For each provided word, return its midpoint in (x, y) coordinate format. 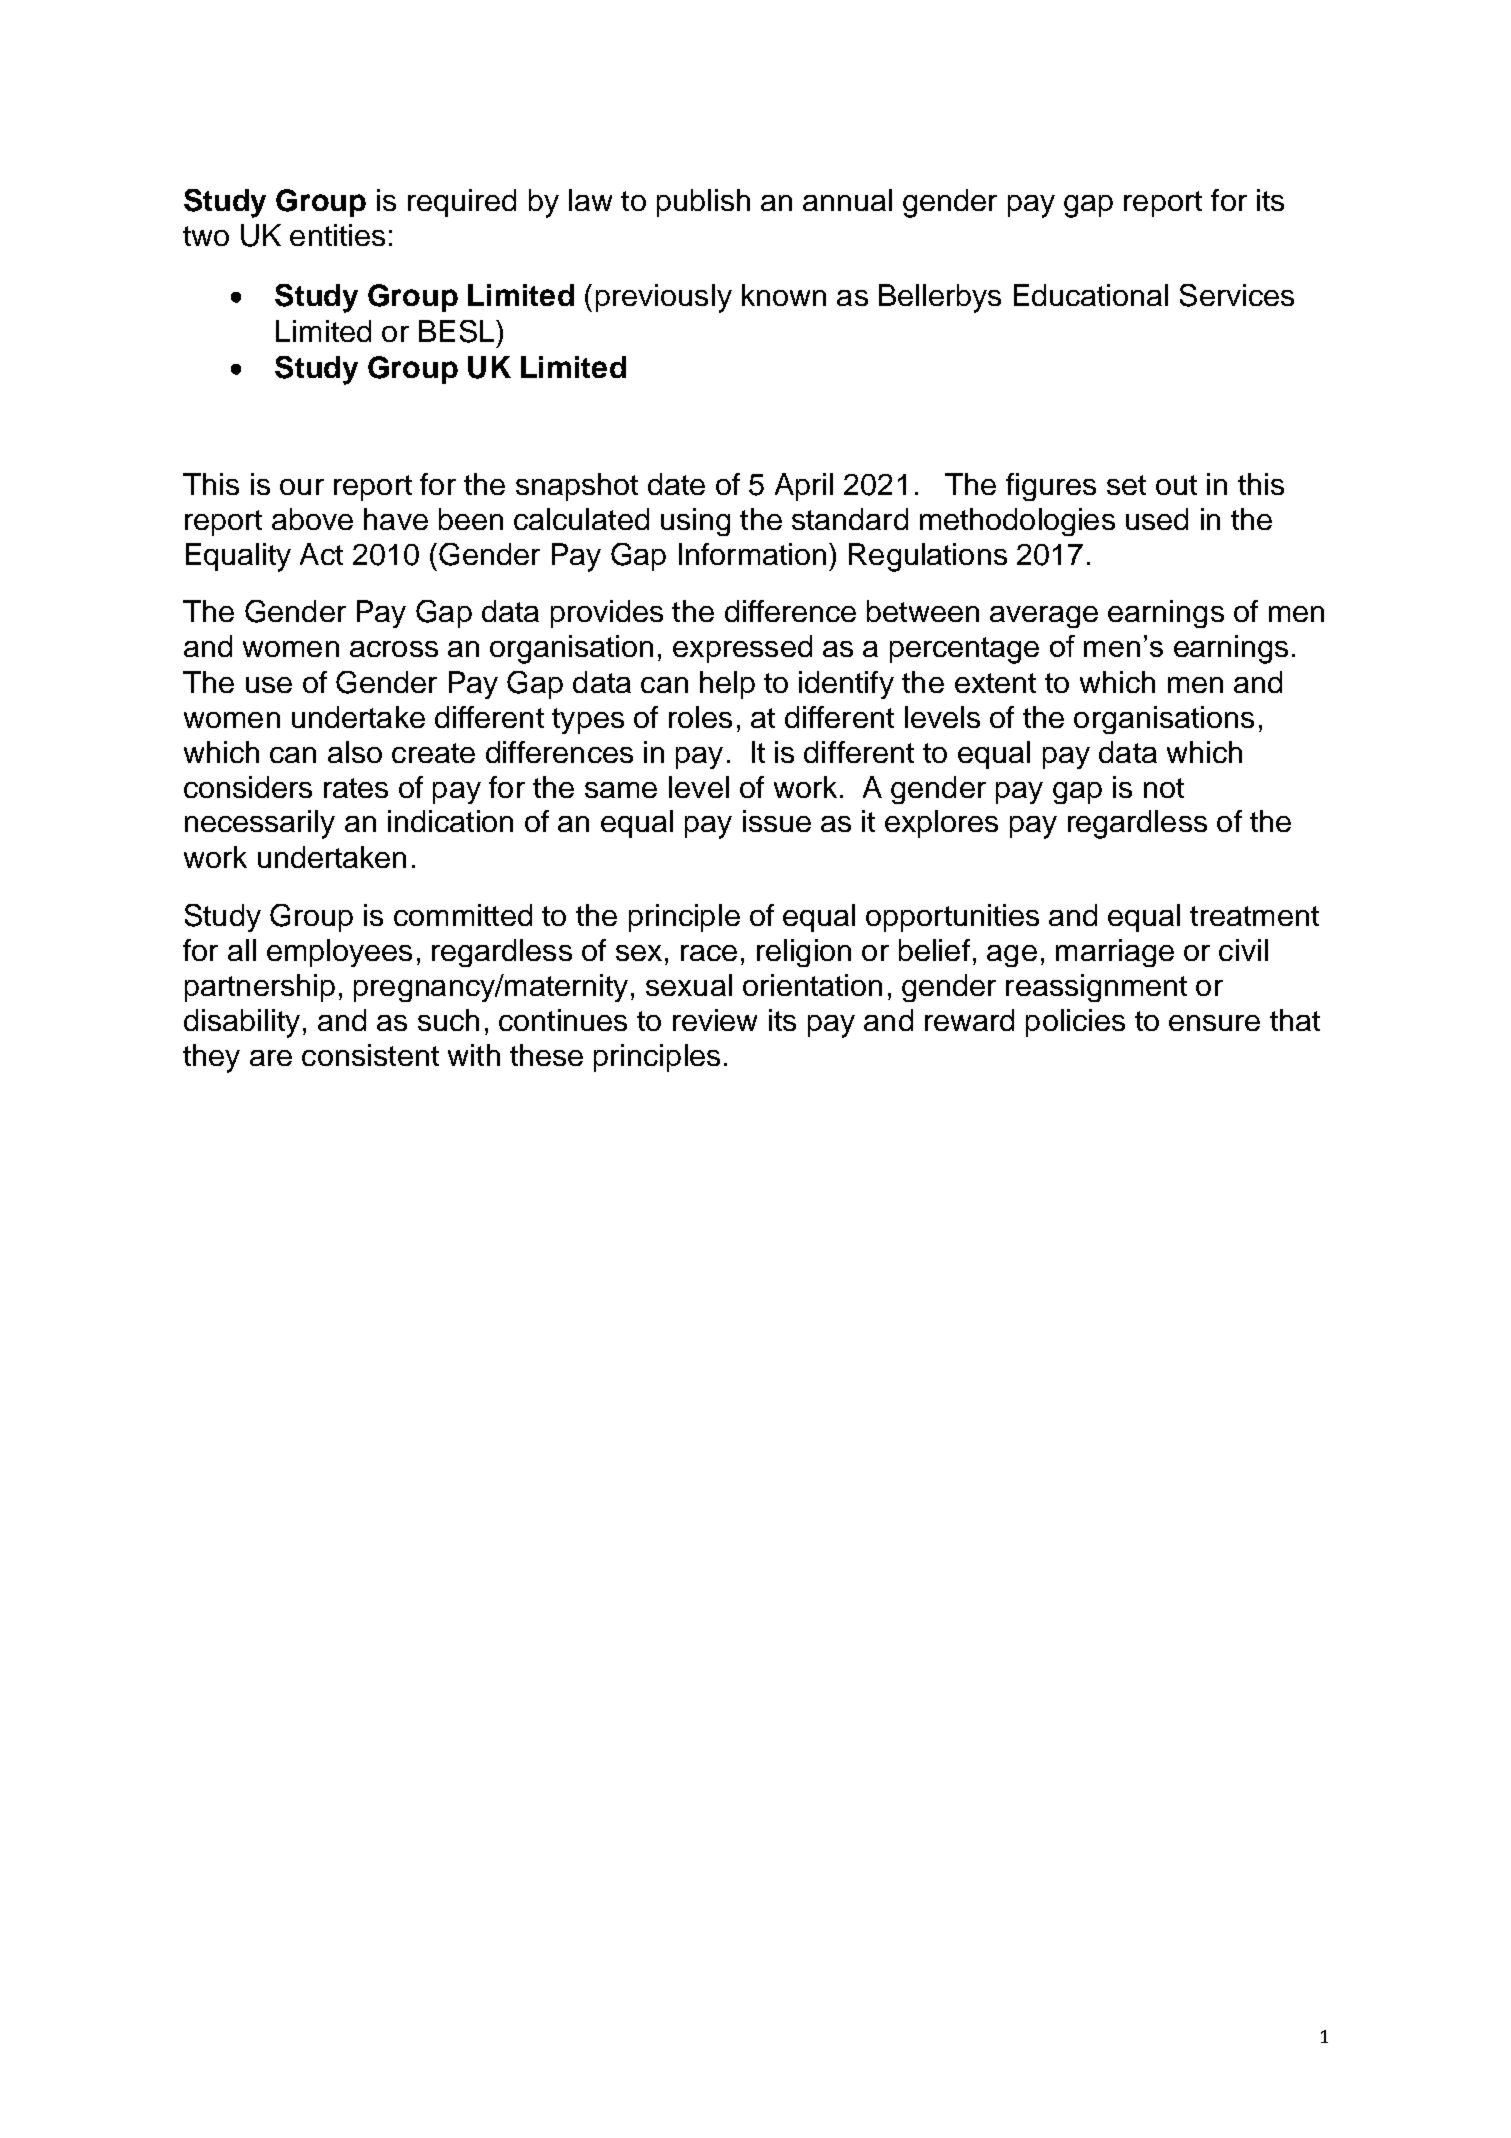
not (1164, 788)
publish (703, 203)
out (1176, 485)
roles (700, 717)
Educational (1091, 295)
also (355, 752)
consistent (370, 1055)
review (715, 1020)
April (804, 487)
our (302, 487)
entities (337, 235)
